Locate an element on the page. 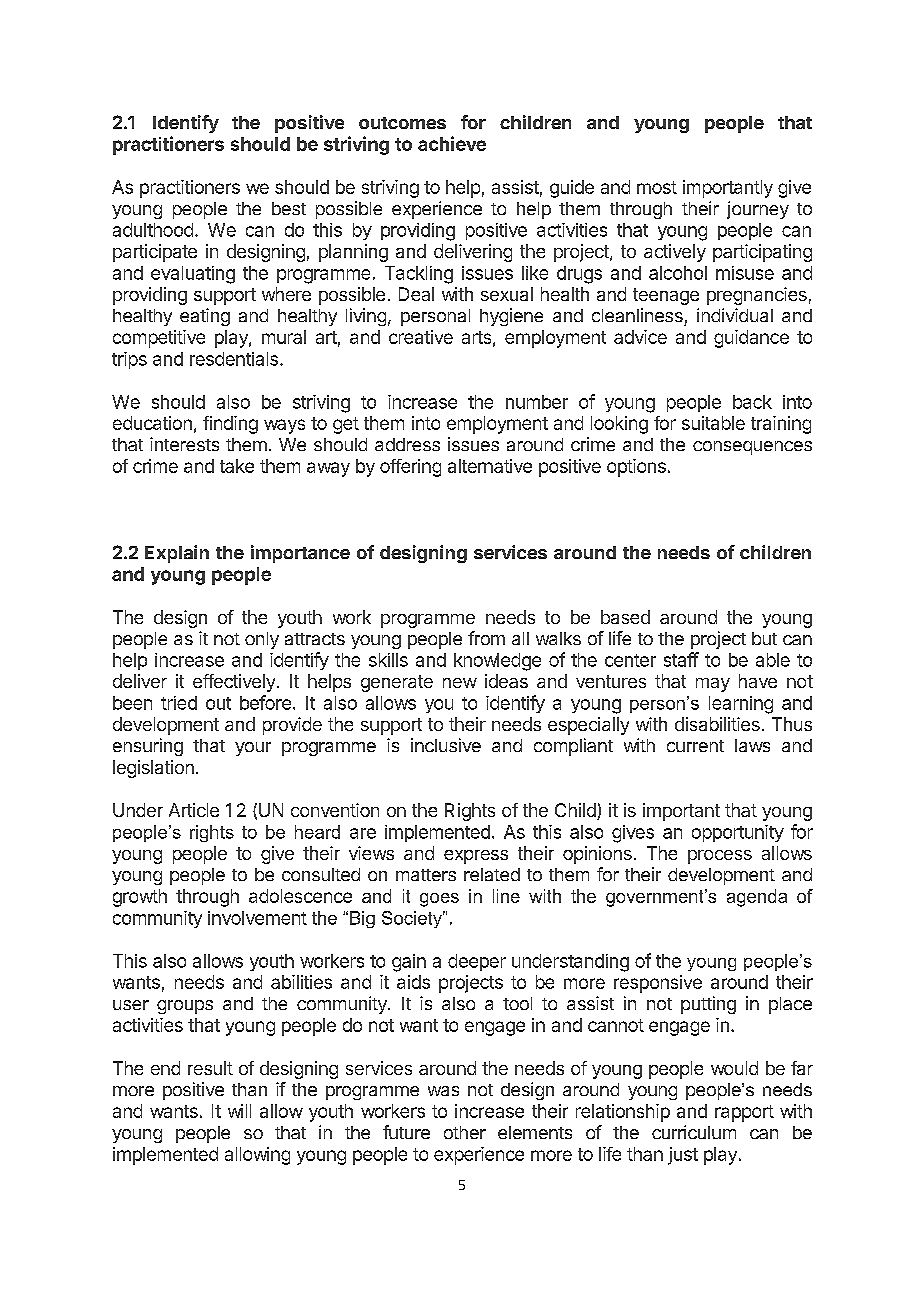 The image size is (924, 1308). will is located at coordinates (239, 1111).
